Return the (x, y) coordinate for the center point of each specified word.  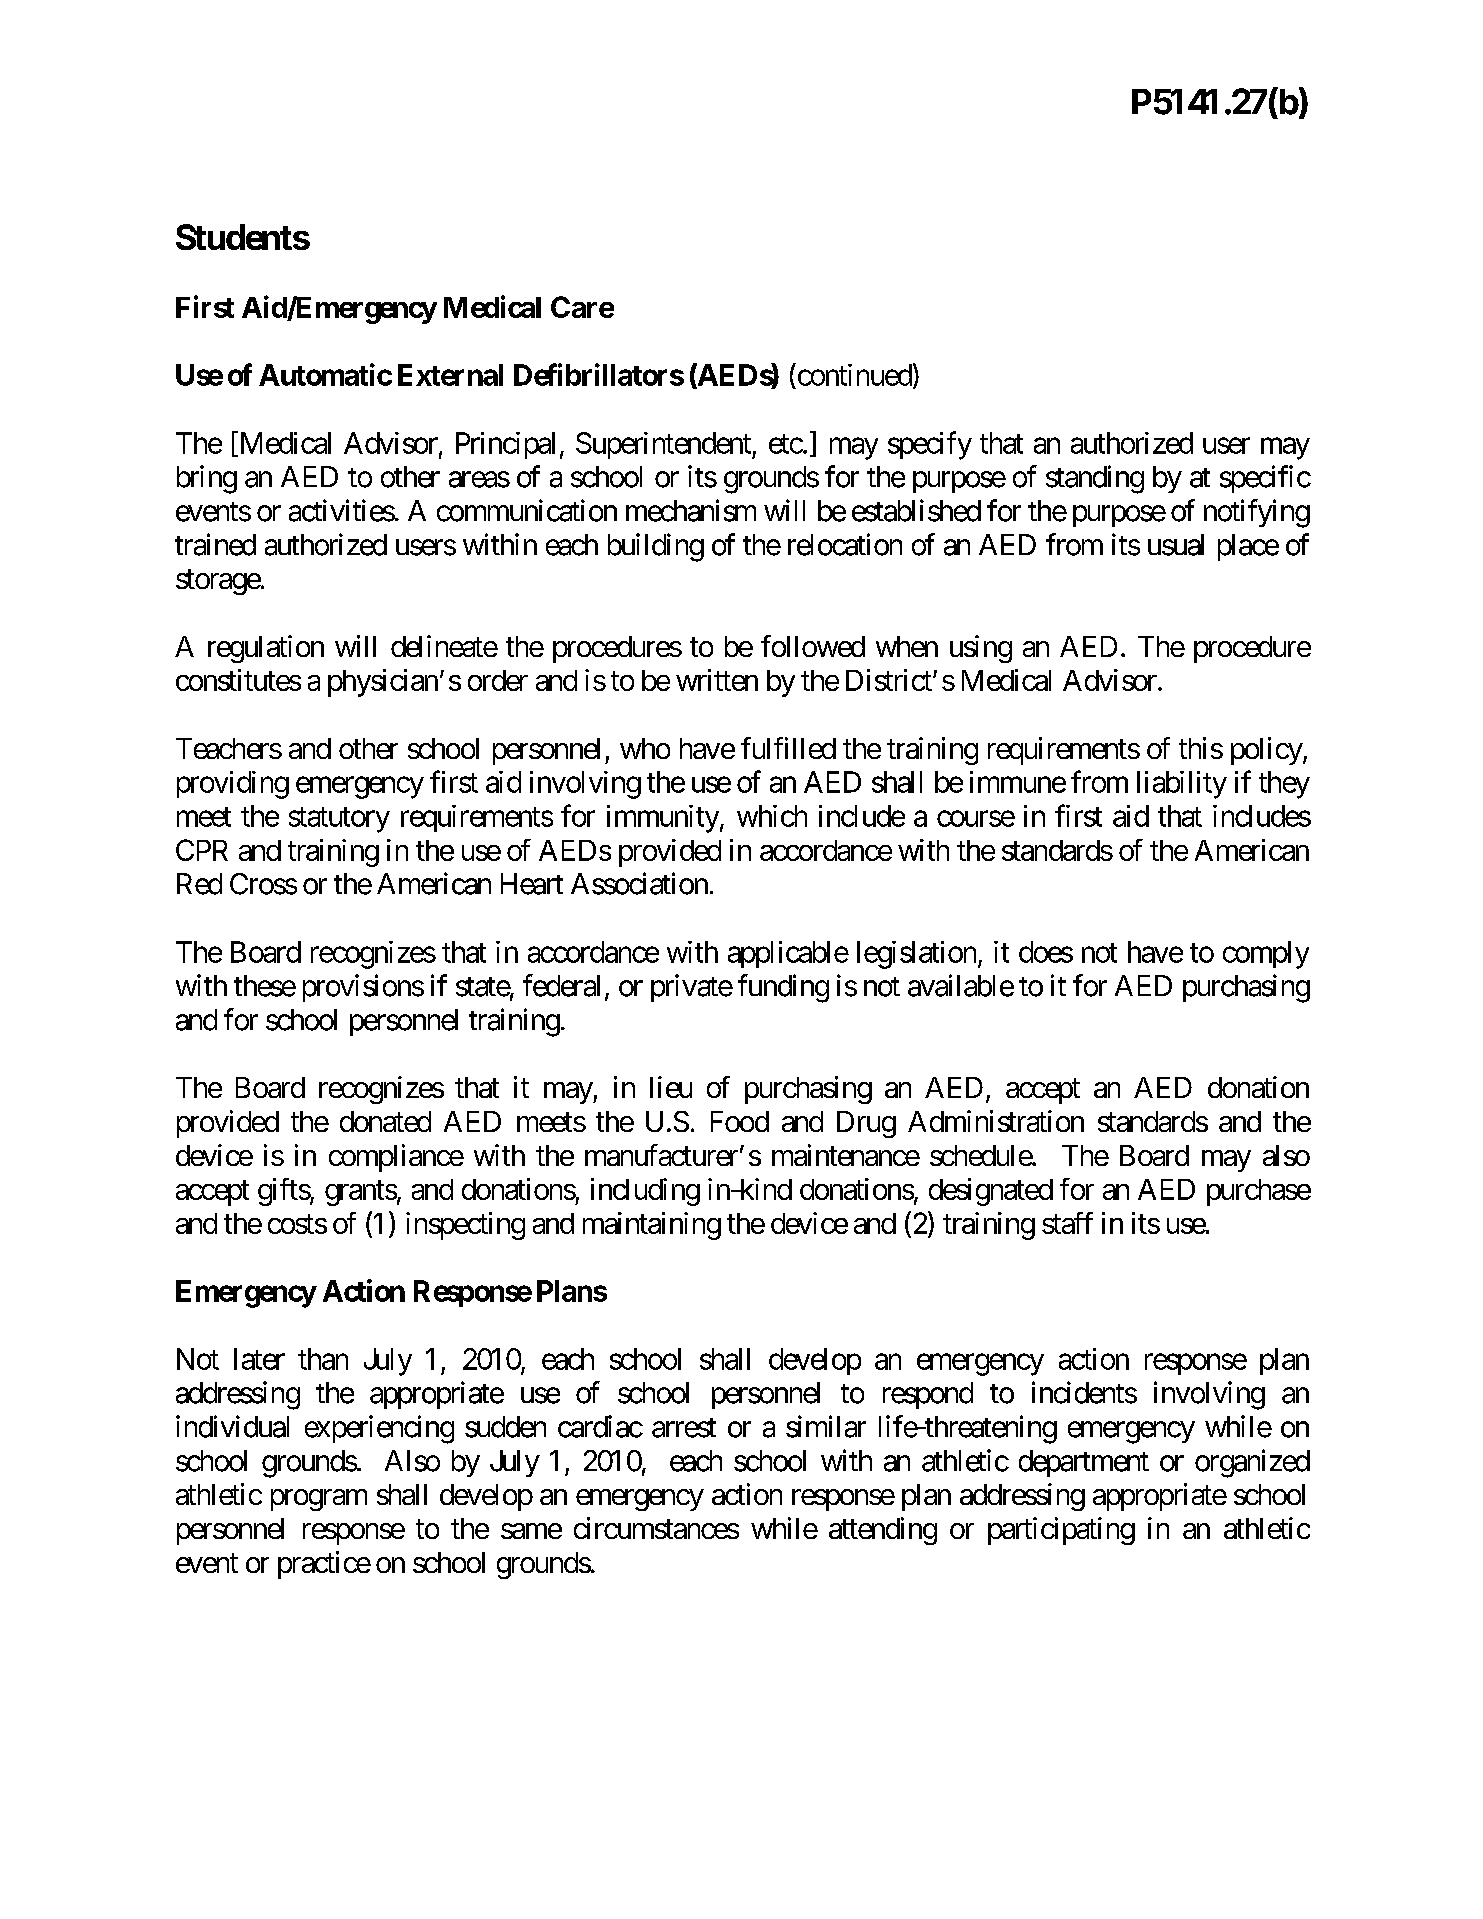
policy (1267, 751)
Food (740, 1121)
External (450, 375)
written (717, 680)
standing (1095, 479)
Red (199, 884)
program (319, 1500)
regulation (266, 649)
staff (1067, 1223)
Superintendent (664, 445)
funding (783, 988)
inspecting (465, 1226)
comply (1266, 955)
